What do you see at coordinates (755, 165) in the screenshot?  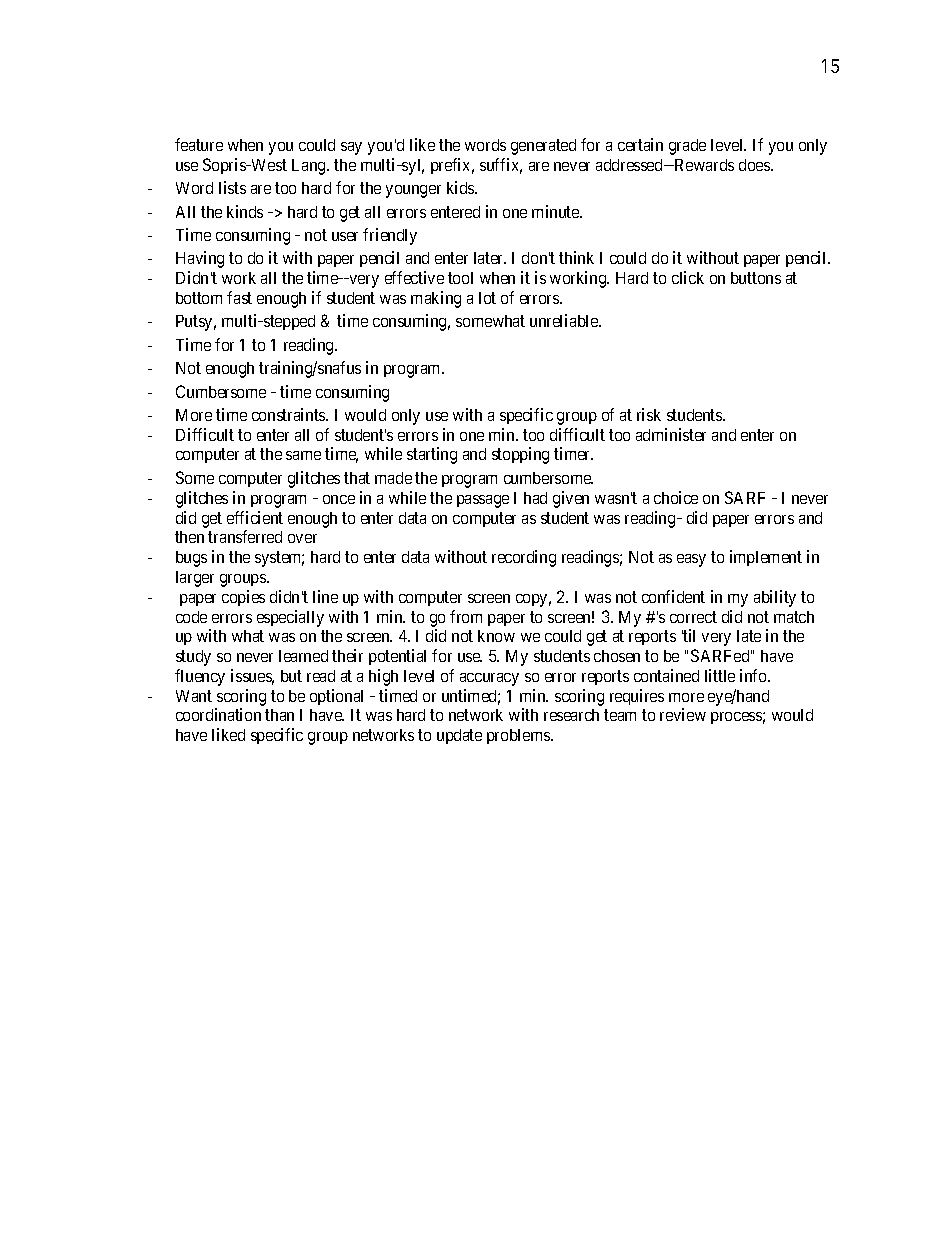 I see `does` at bounding box center [755, 165].
